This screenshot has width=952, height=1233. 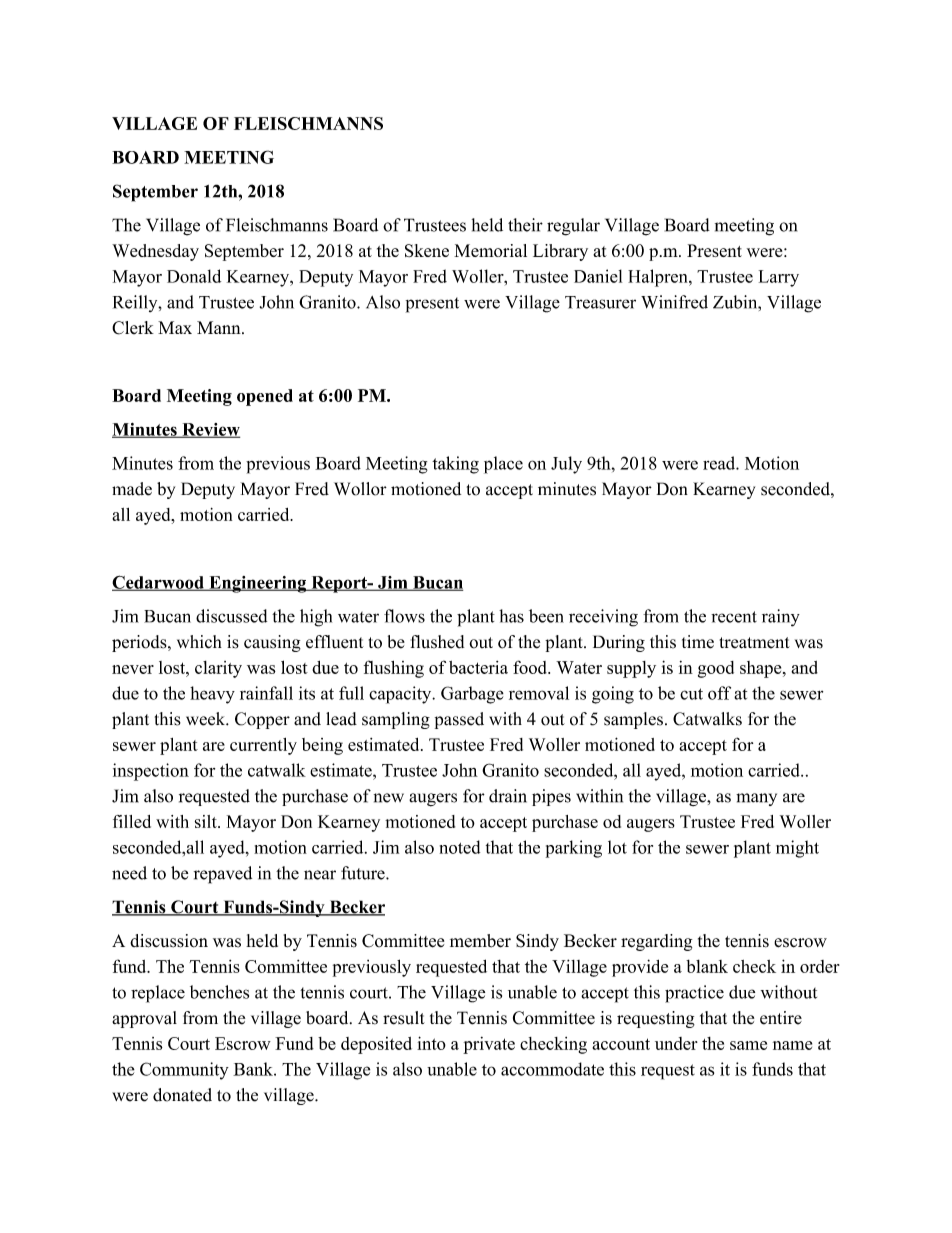 What do you see at coordinates (716, 669) in the screenshot?
I see `good` at bounding box center [716, 669].
